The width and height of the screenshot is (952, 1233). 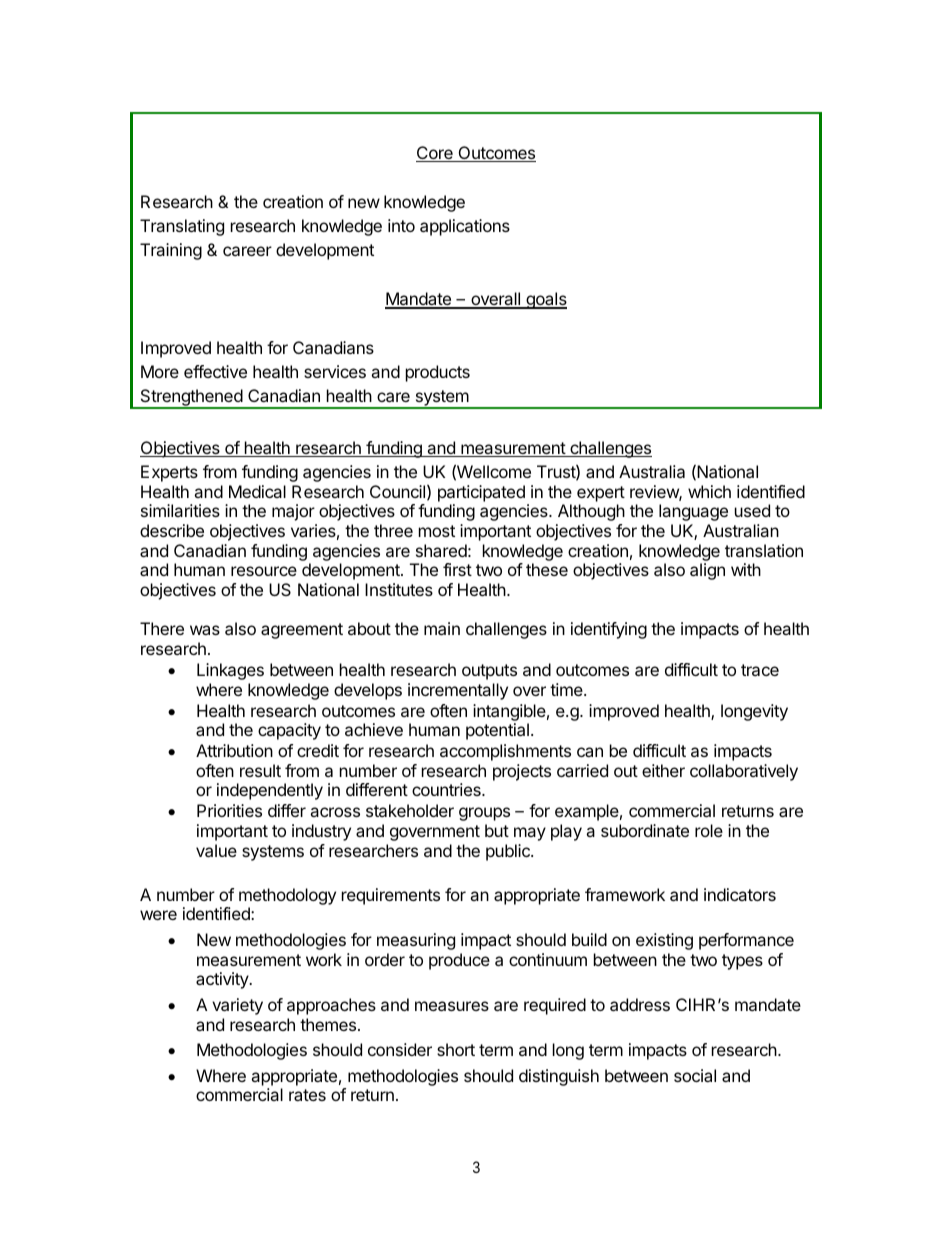 I want to click on Medical, so click(x=257, y=491).
